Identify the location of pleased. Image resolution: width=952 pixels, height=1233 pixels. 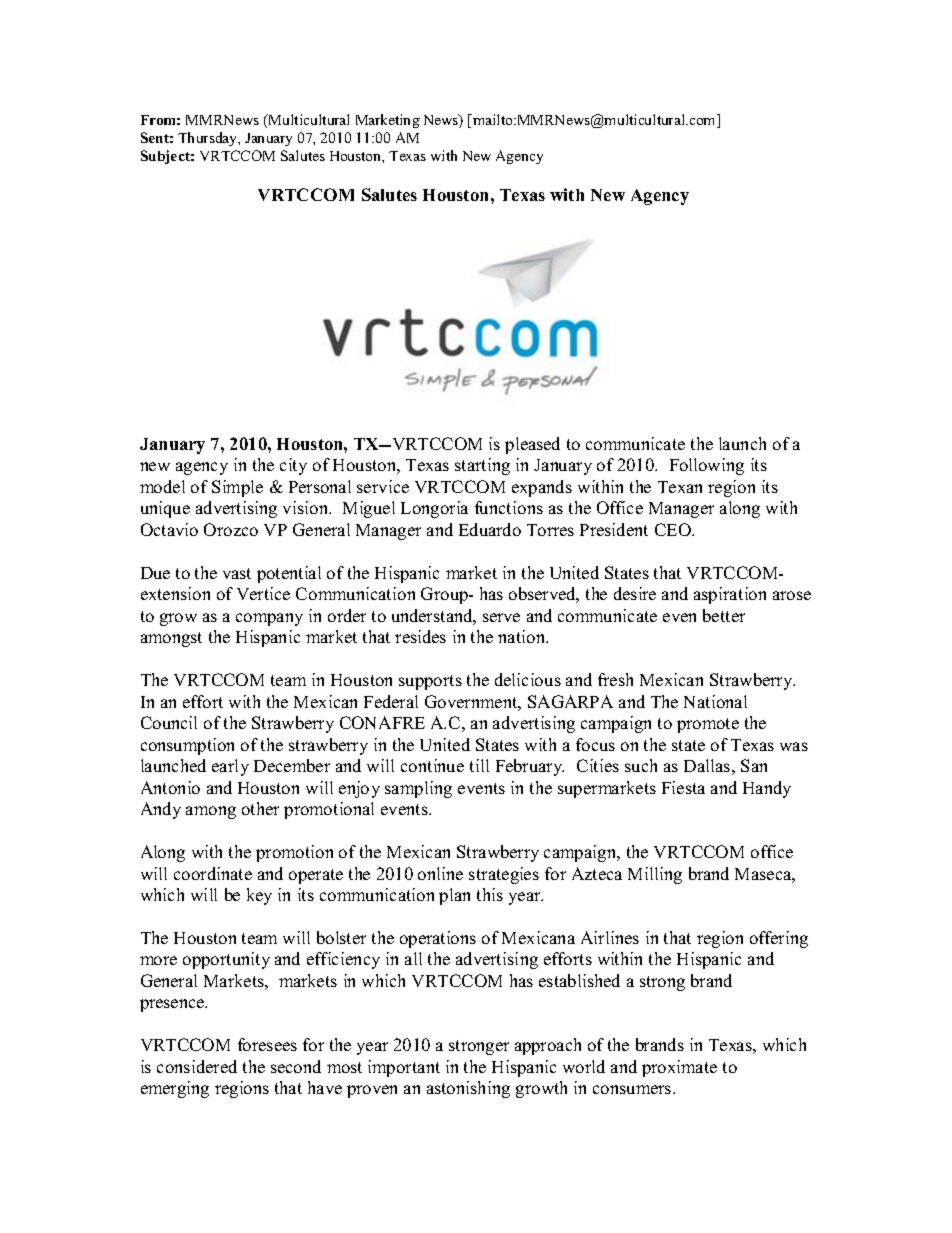
(532, 445).
